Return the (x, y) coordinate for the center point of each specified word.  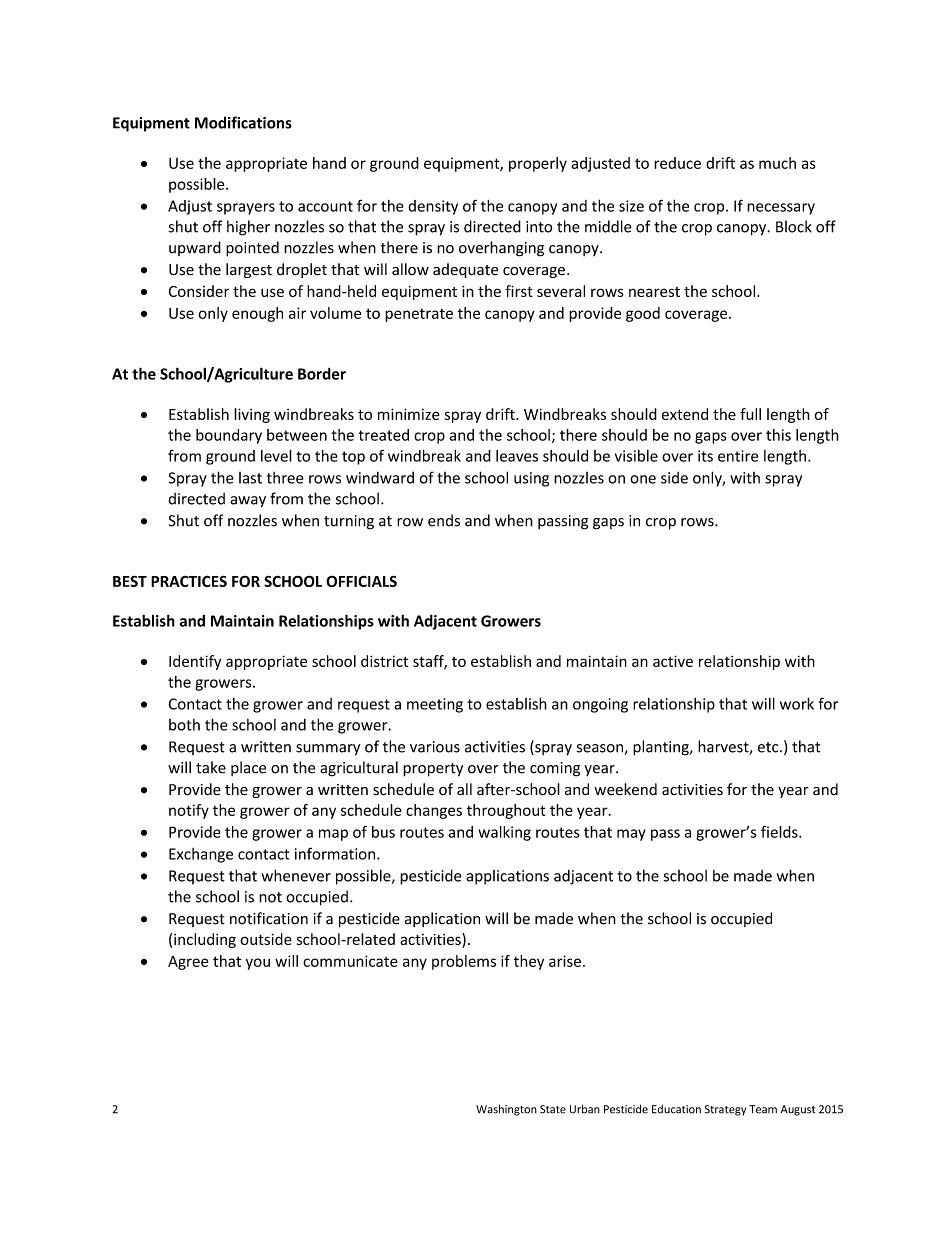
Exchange (201, 855)
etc (769, 747)
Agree (188, 963)
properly (538, 164)
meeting (435, 705)
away (248, 502)
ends (444, 520)
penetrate (419, 315)
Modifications (243, 122)
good (643, 314)
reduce (677, 163)
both (184, 725)
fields (780, 832)
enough (257, 314)
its (705, 456)
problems (464, 962)
